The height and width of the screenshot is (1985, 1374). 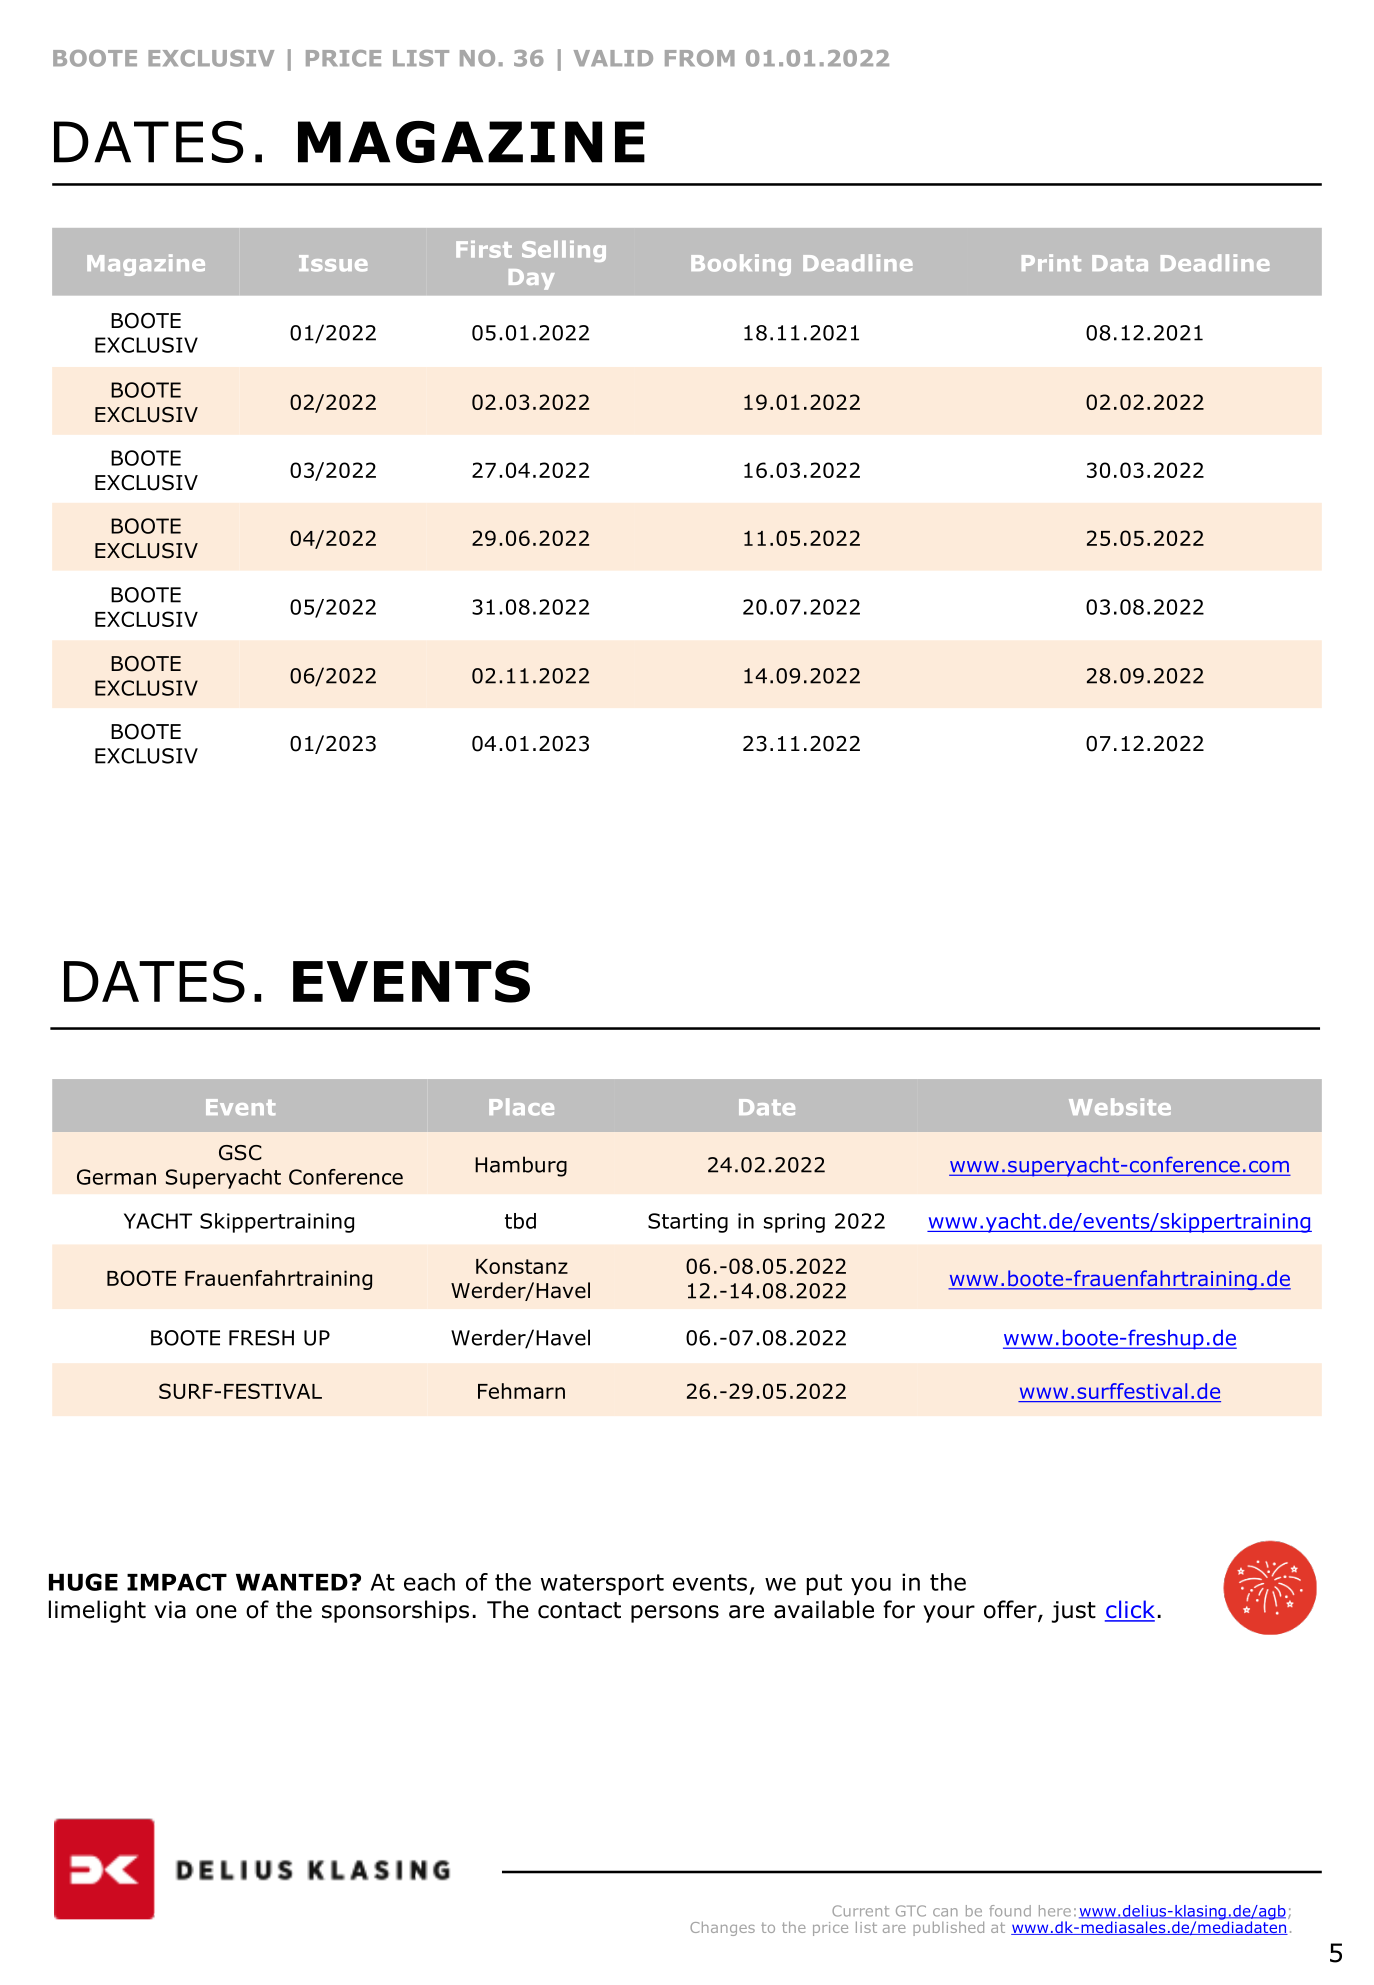 I want to click on offer, so click(x=1011, y=1610).
